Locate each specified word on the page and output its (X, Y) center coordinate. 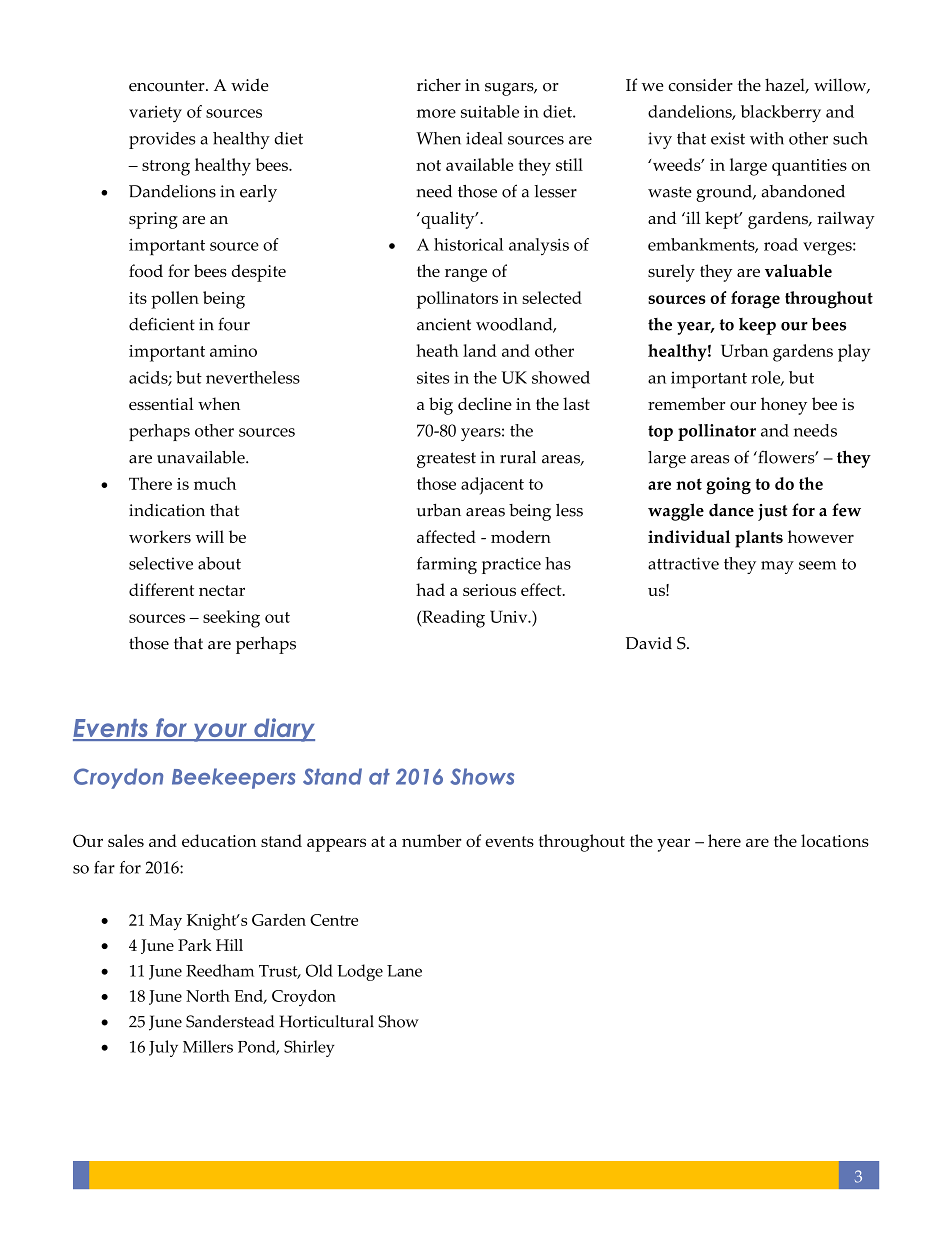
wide (250, 84)
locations (835, 840)
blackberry (781, 114)
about (219, 563)
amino (233, 351)
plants (759, 539)
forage (755, 300)
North (208, 995)
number (432, 840)
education (219, 840)
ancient (444, 324)
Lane (404, 971)
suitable (490, 111)
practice (511, 565)
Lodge (360, 972)
